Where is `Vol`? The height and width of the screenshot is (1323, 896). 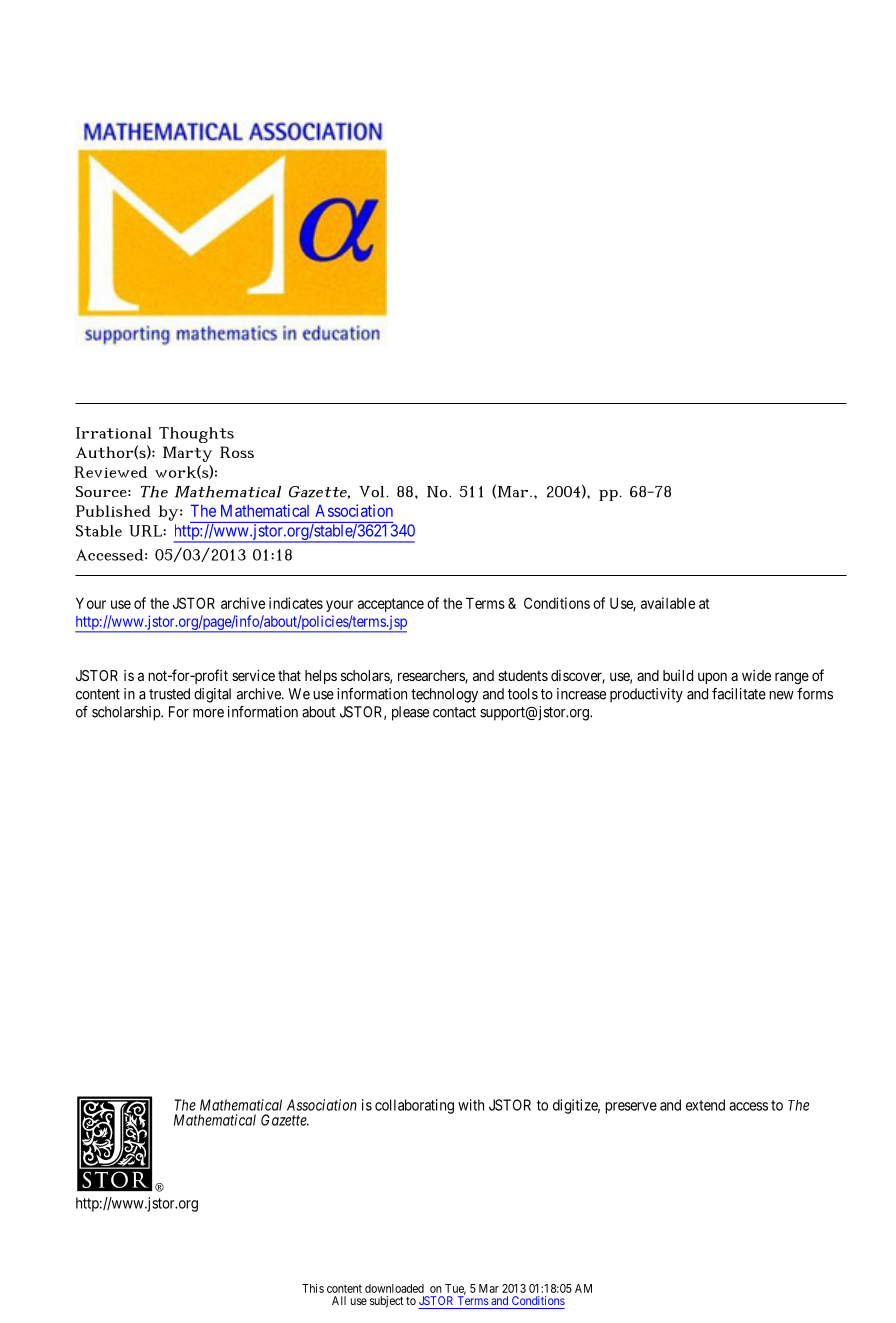 Vol is located at coordinates (371, 492).
